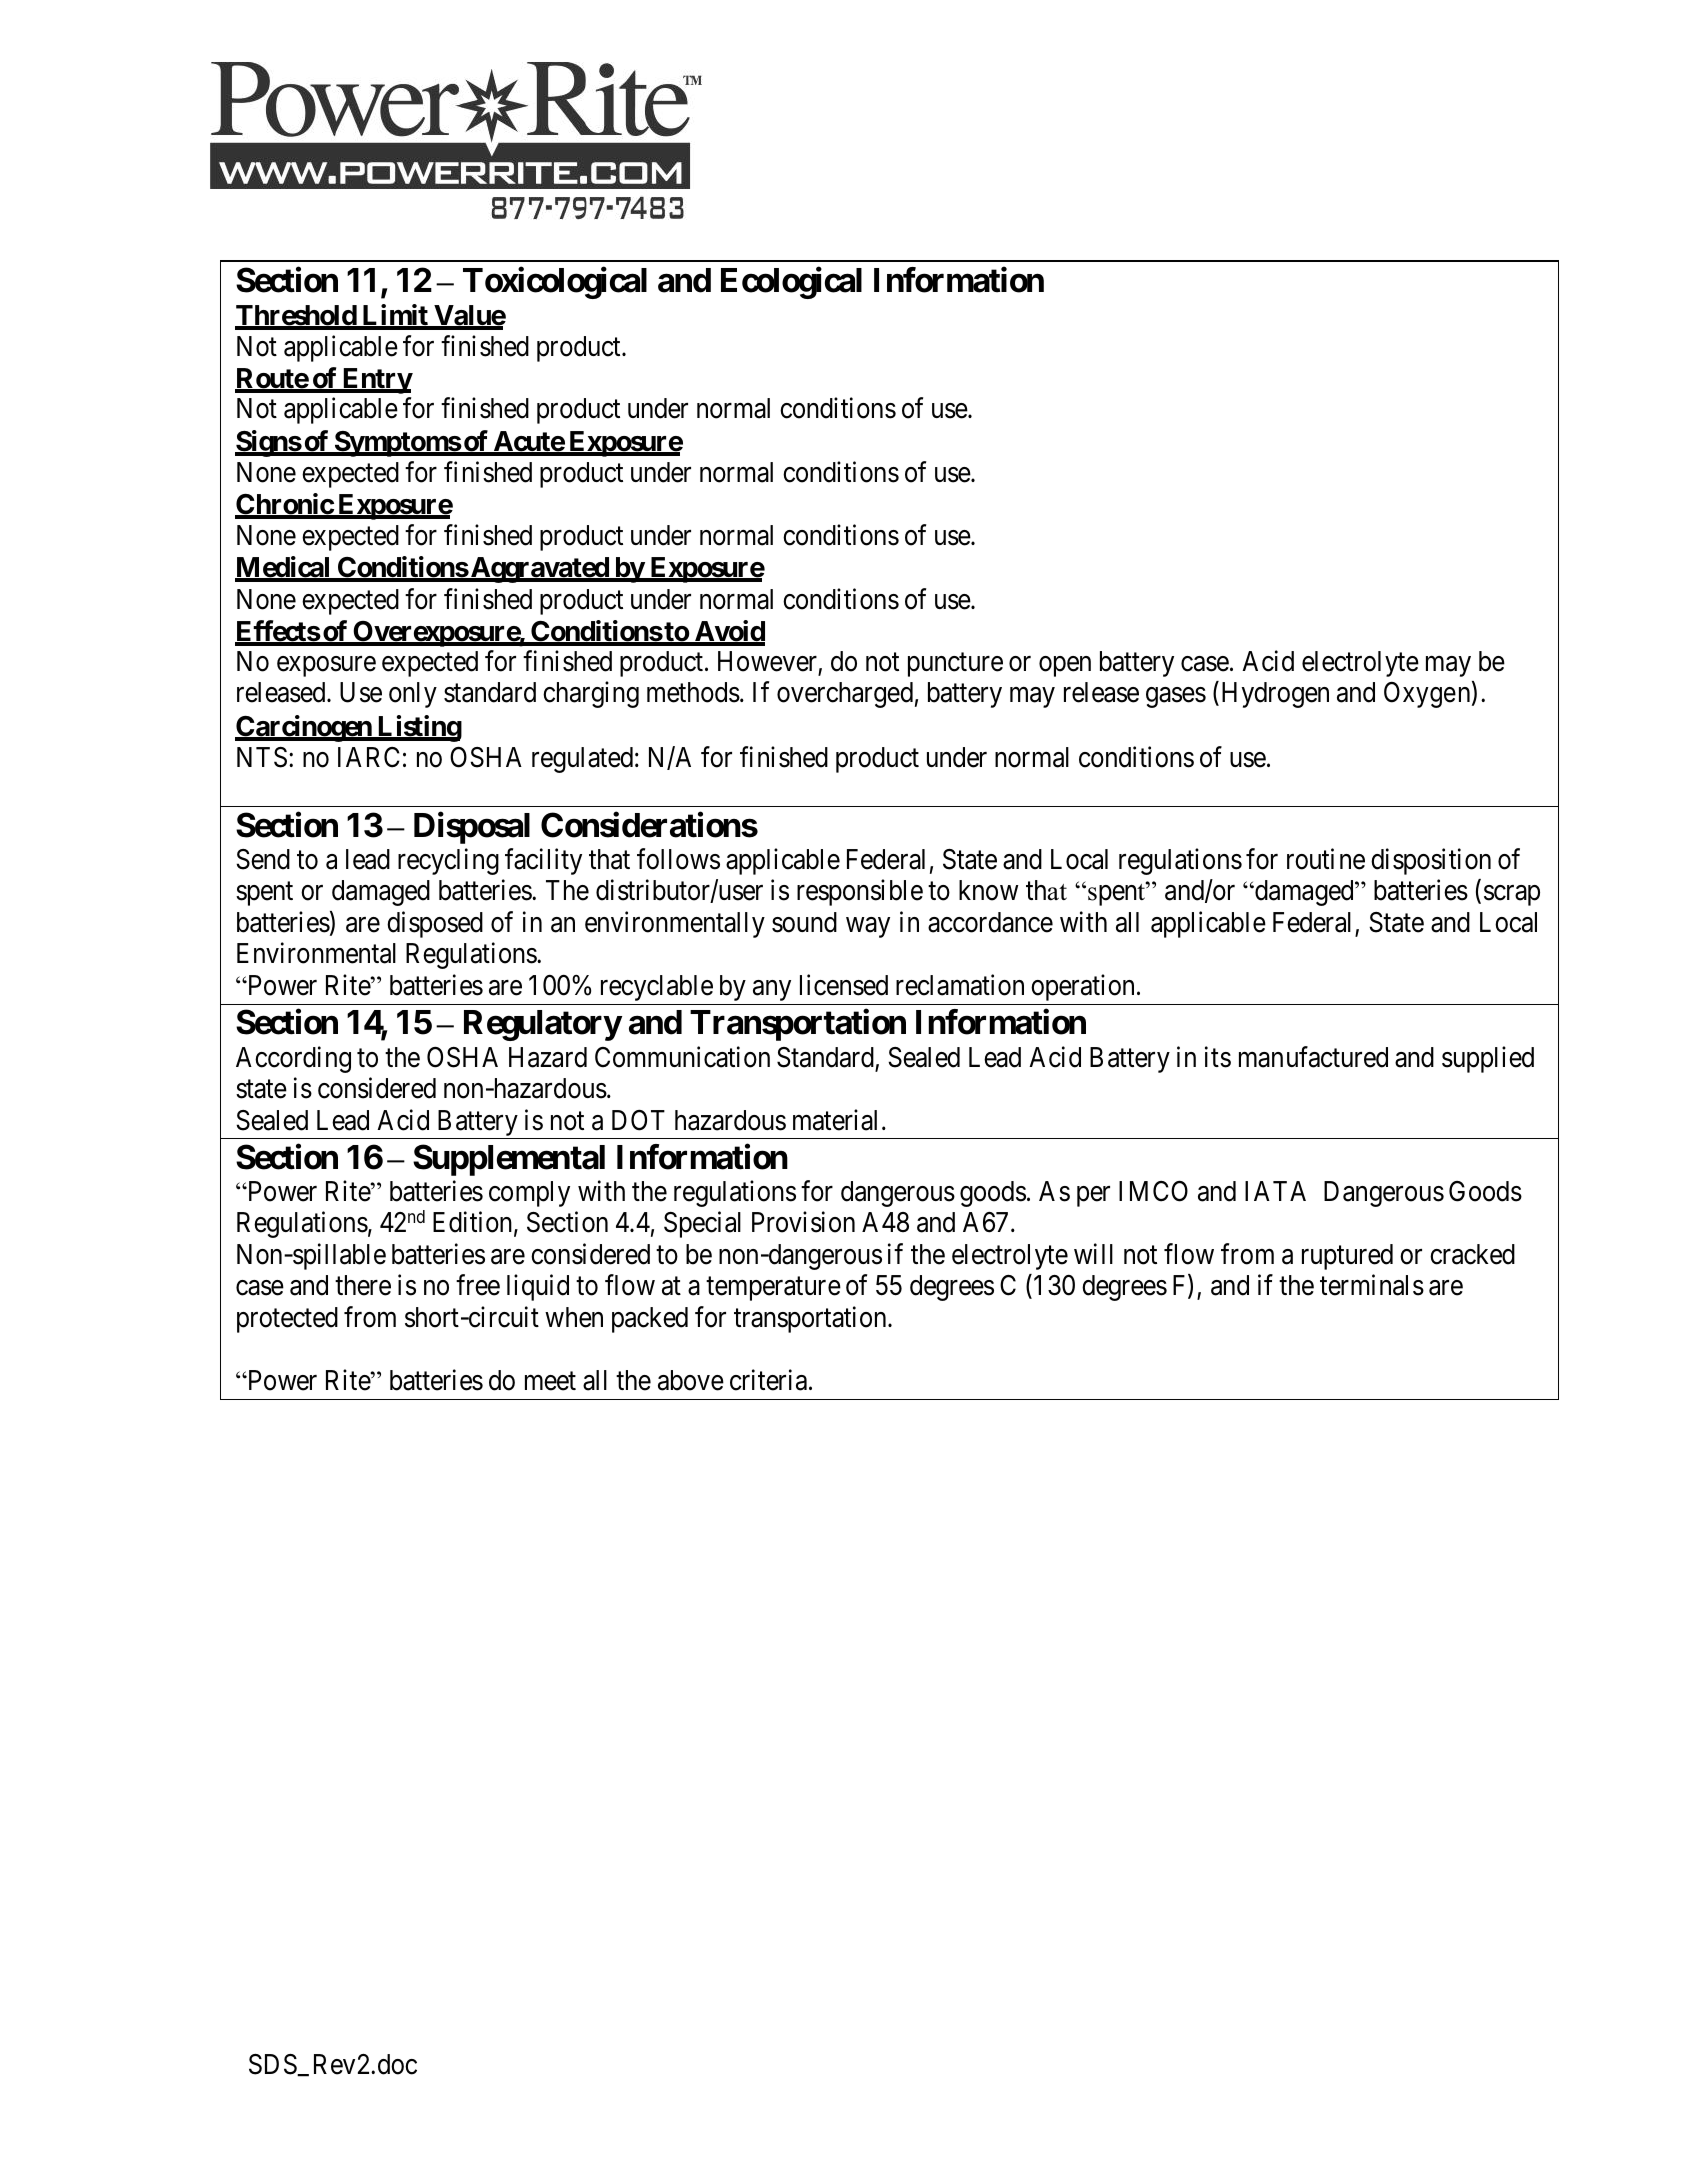  I want to click on Disposal, so click(472, 828).
